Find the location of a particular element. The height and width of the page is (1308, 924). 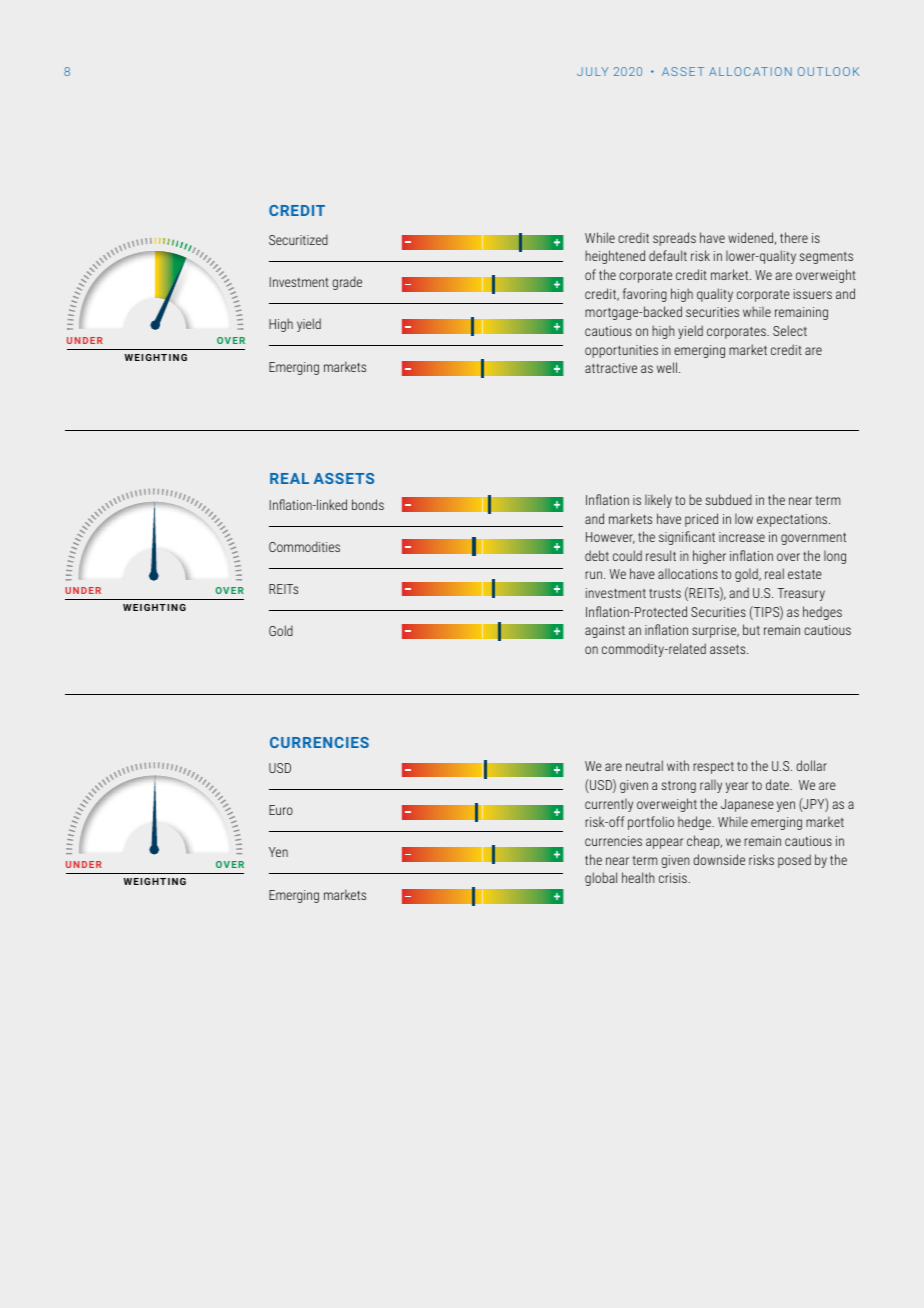

heightened is located at coordinates (615, 257).
